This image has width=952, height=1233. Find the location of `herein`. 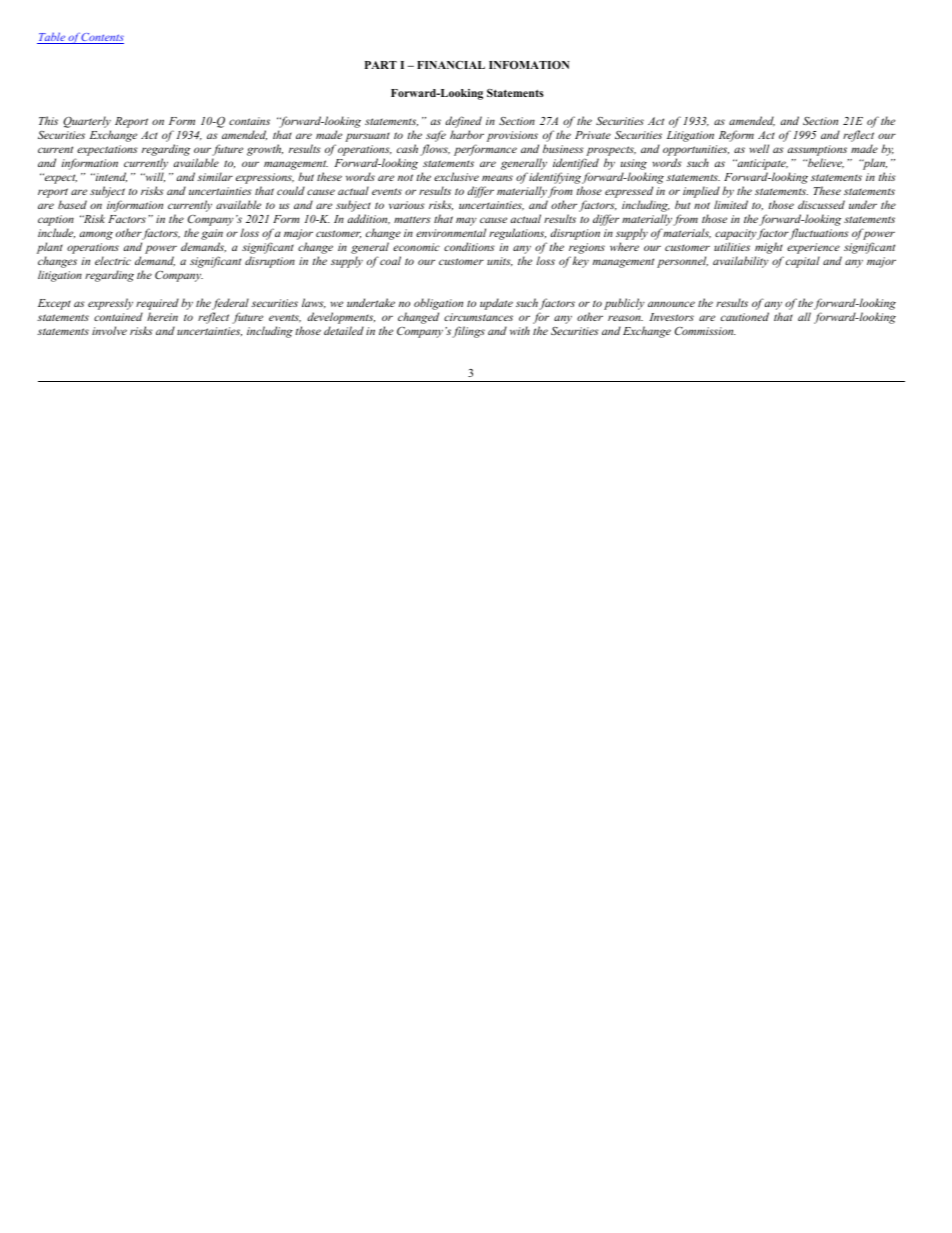

herein is located at coordinates (162, 316).
